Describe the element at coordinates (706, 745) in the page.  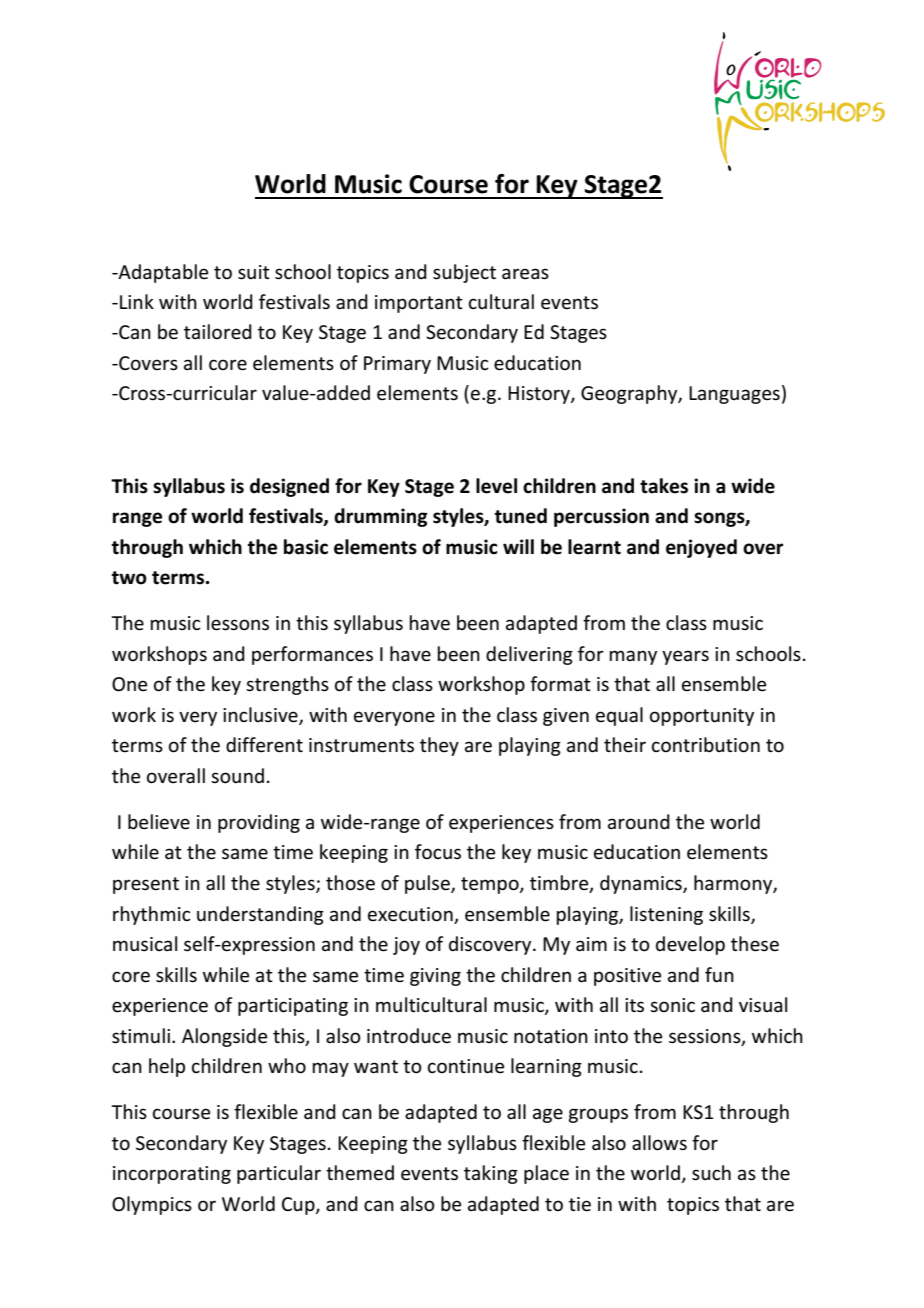
I see `contribution` at that location.
